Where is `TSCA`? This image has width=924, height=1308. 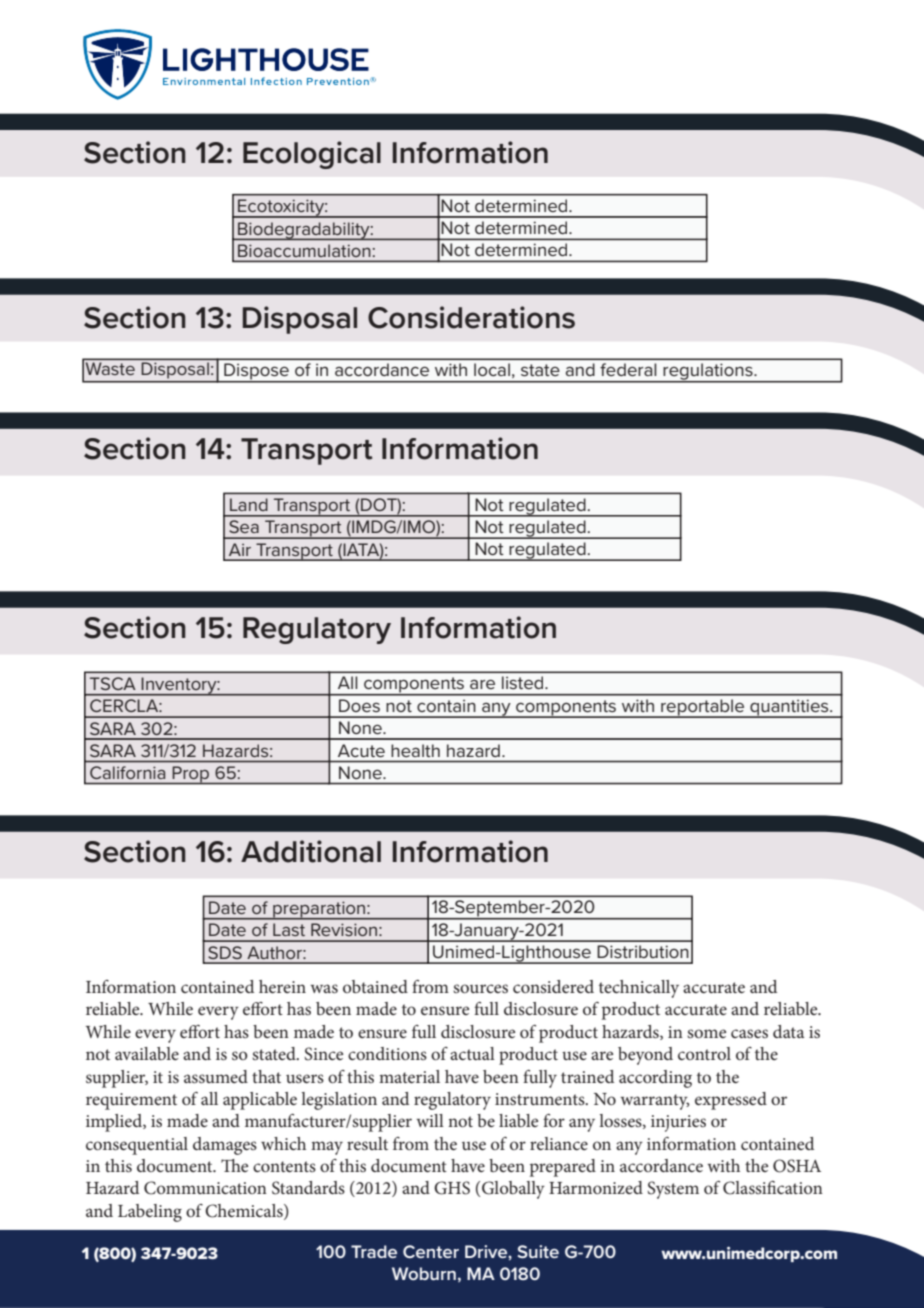
TSCA is located at coordinates (112, 683).
